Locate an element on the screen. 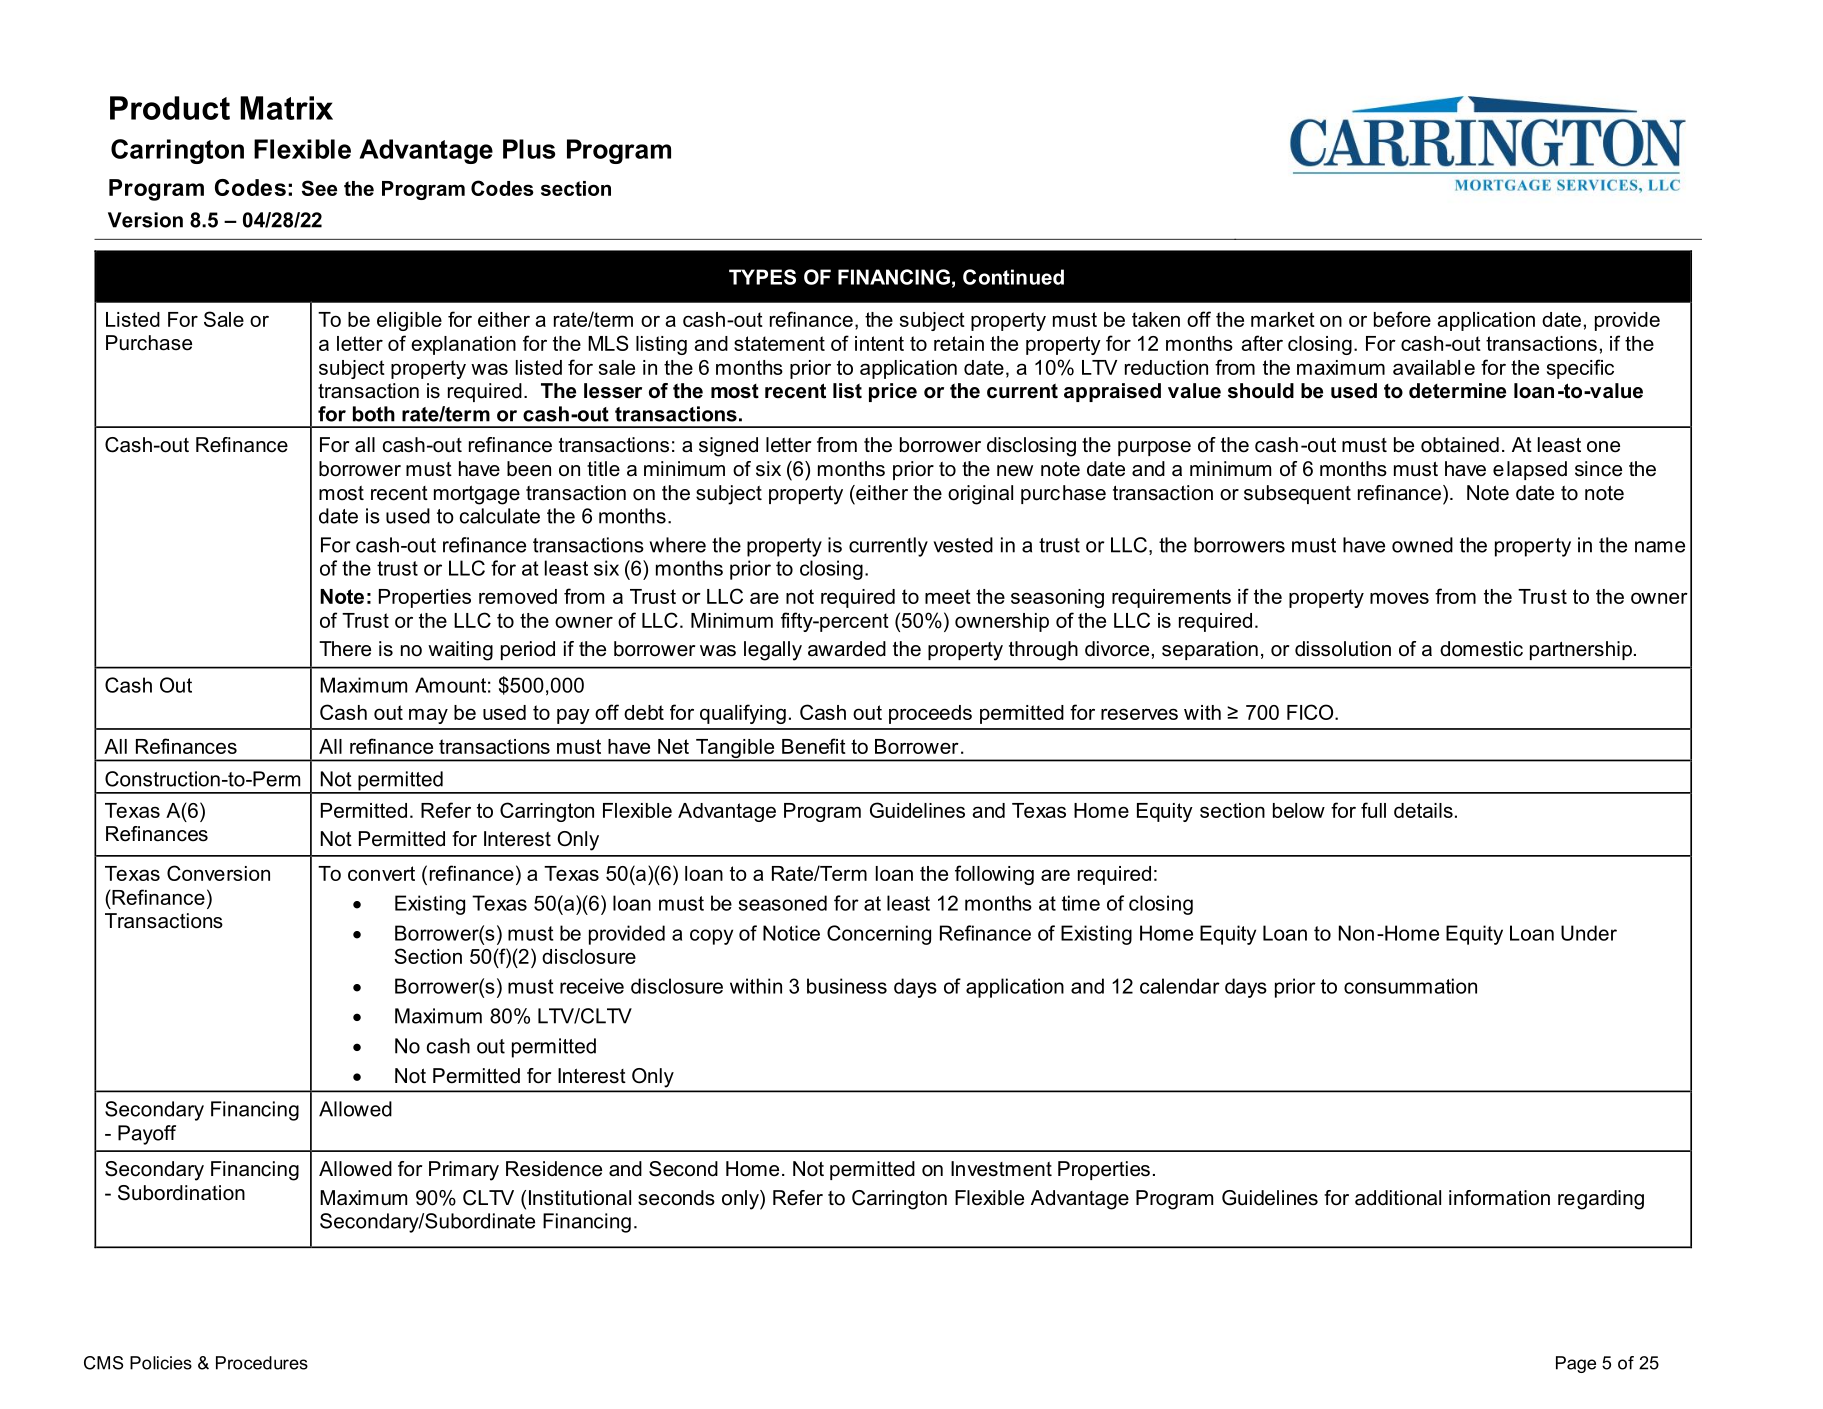 This screenshot has width=1823, height=1409. Benefit is located at coordinates (814, 746).
